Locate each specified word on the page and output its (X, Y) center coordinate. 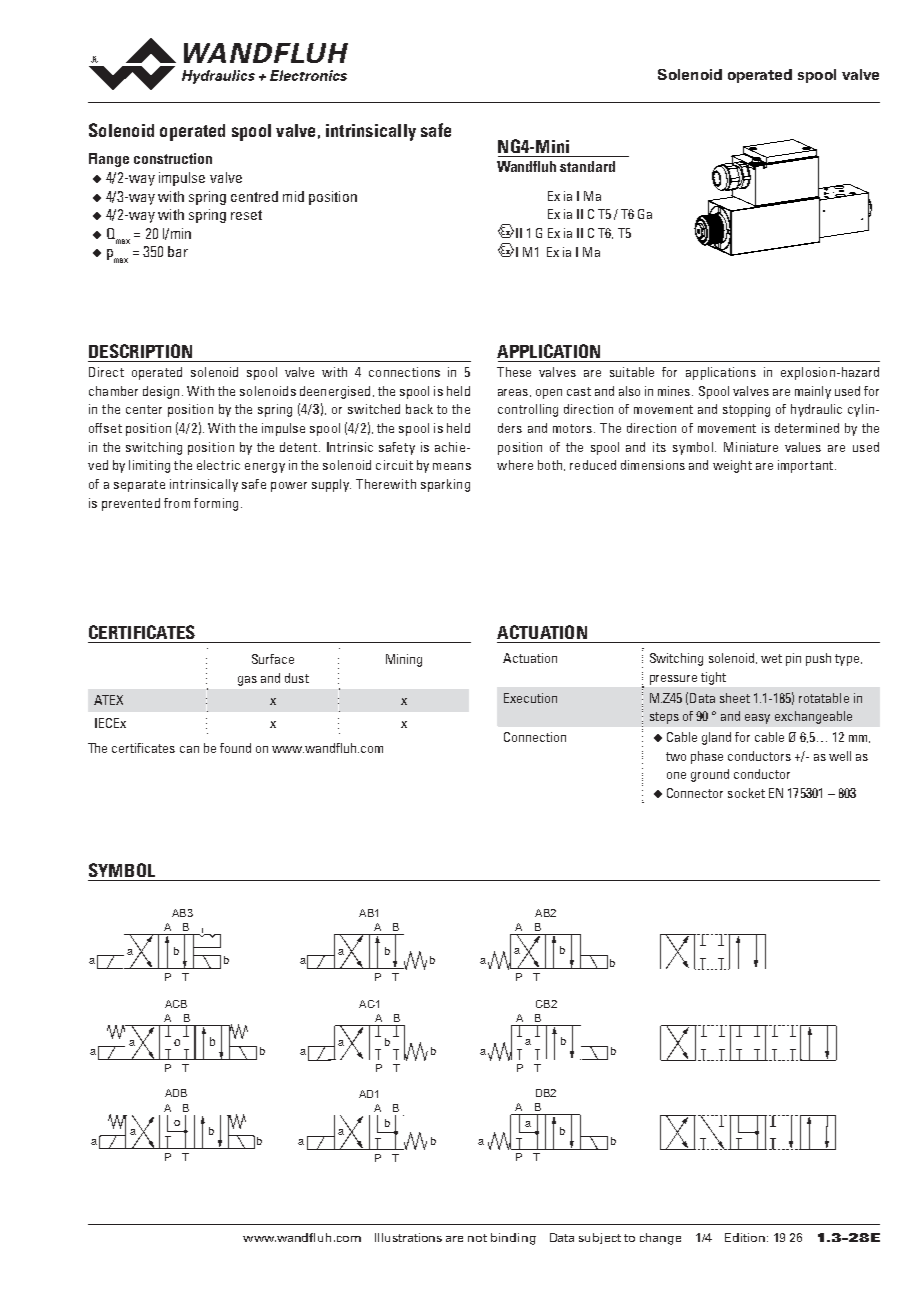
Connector (695, 793)
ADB (176, 1093)
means (452, 466)
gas (247, 681)
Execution (530, 698)
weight (732, 466)
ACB (176, 1004)
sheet (735, 698)
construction (173, 158)
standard (587, 166)
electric (218, 465)
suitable (632, 372)
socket (746, 793)
